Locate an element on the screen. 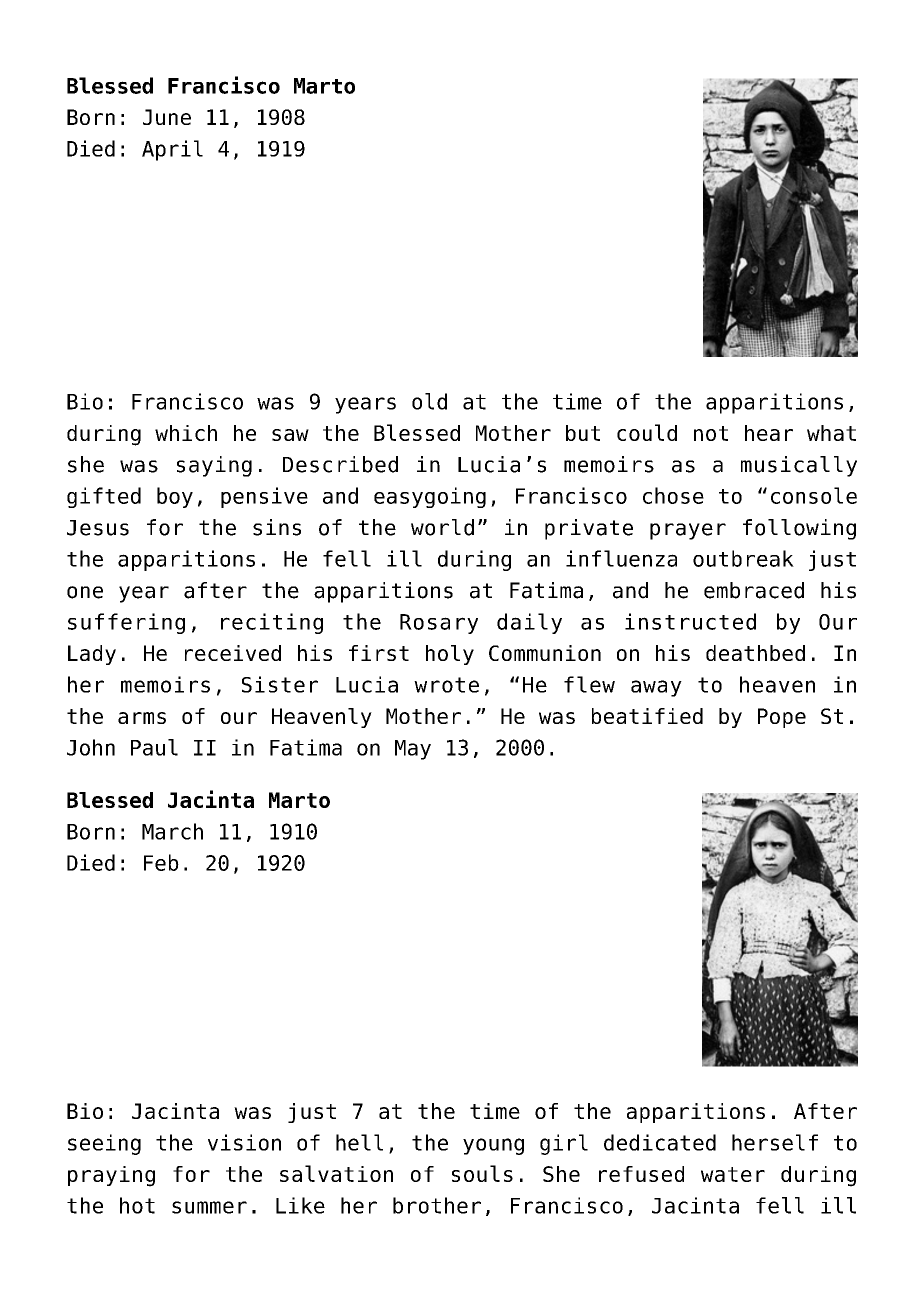  April is located at coordinates (172, 150).
